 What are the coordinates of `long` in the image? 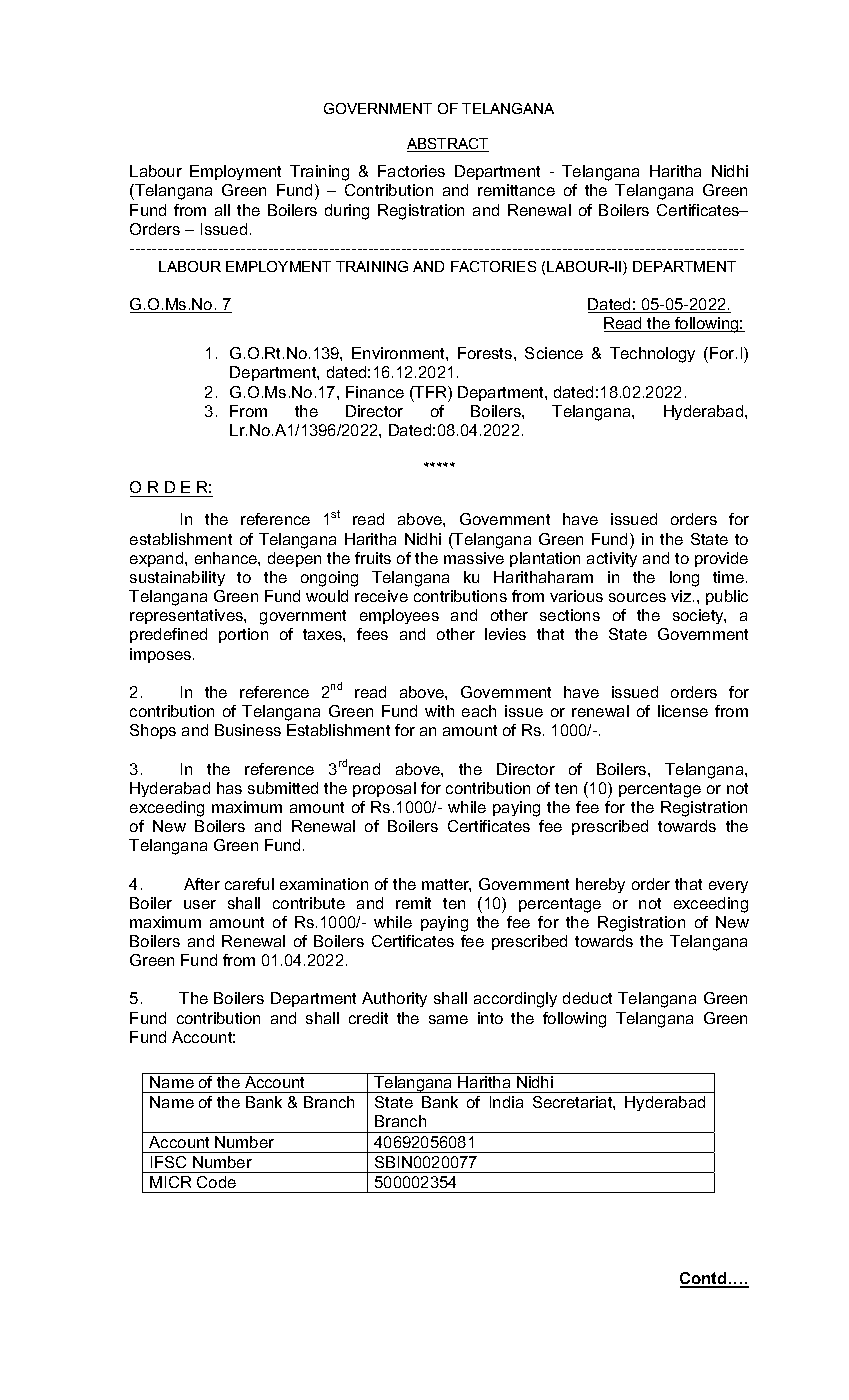 It's located at (684, 579).
